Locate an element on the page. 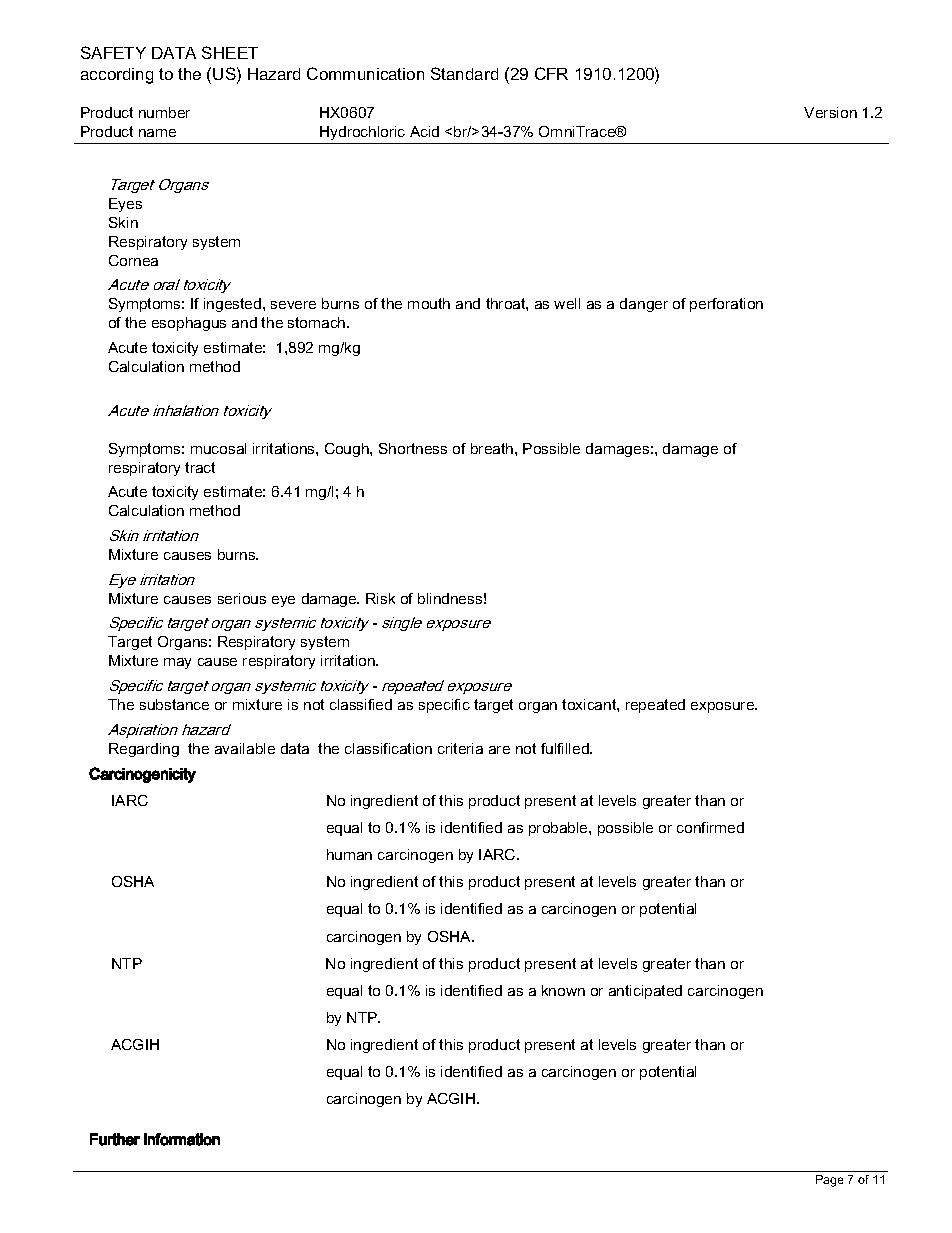 The height and width of the image is (1233, 952). perforation is located at coordinates (726, 305).
